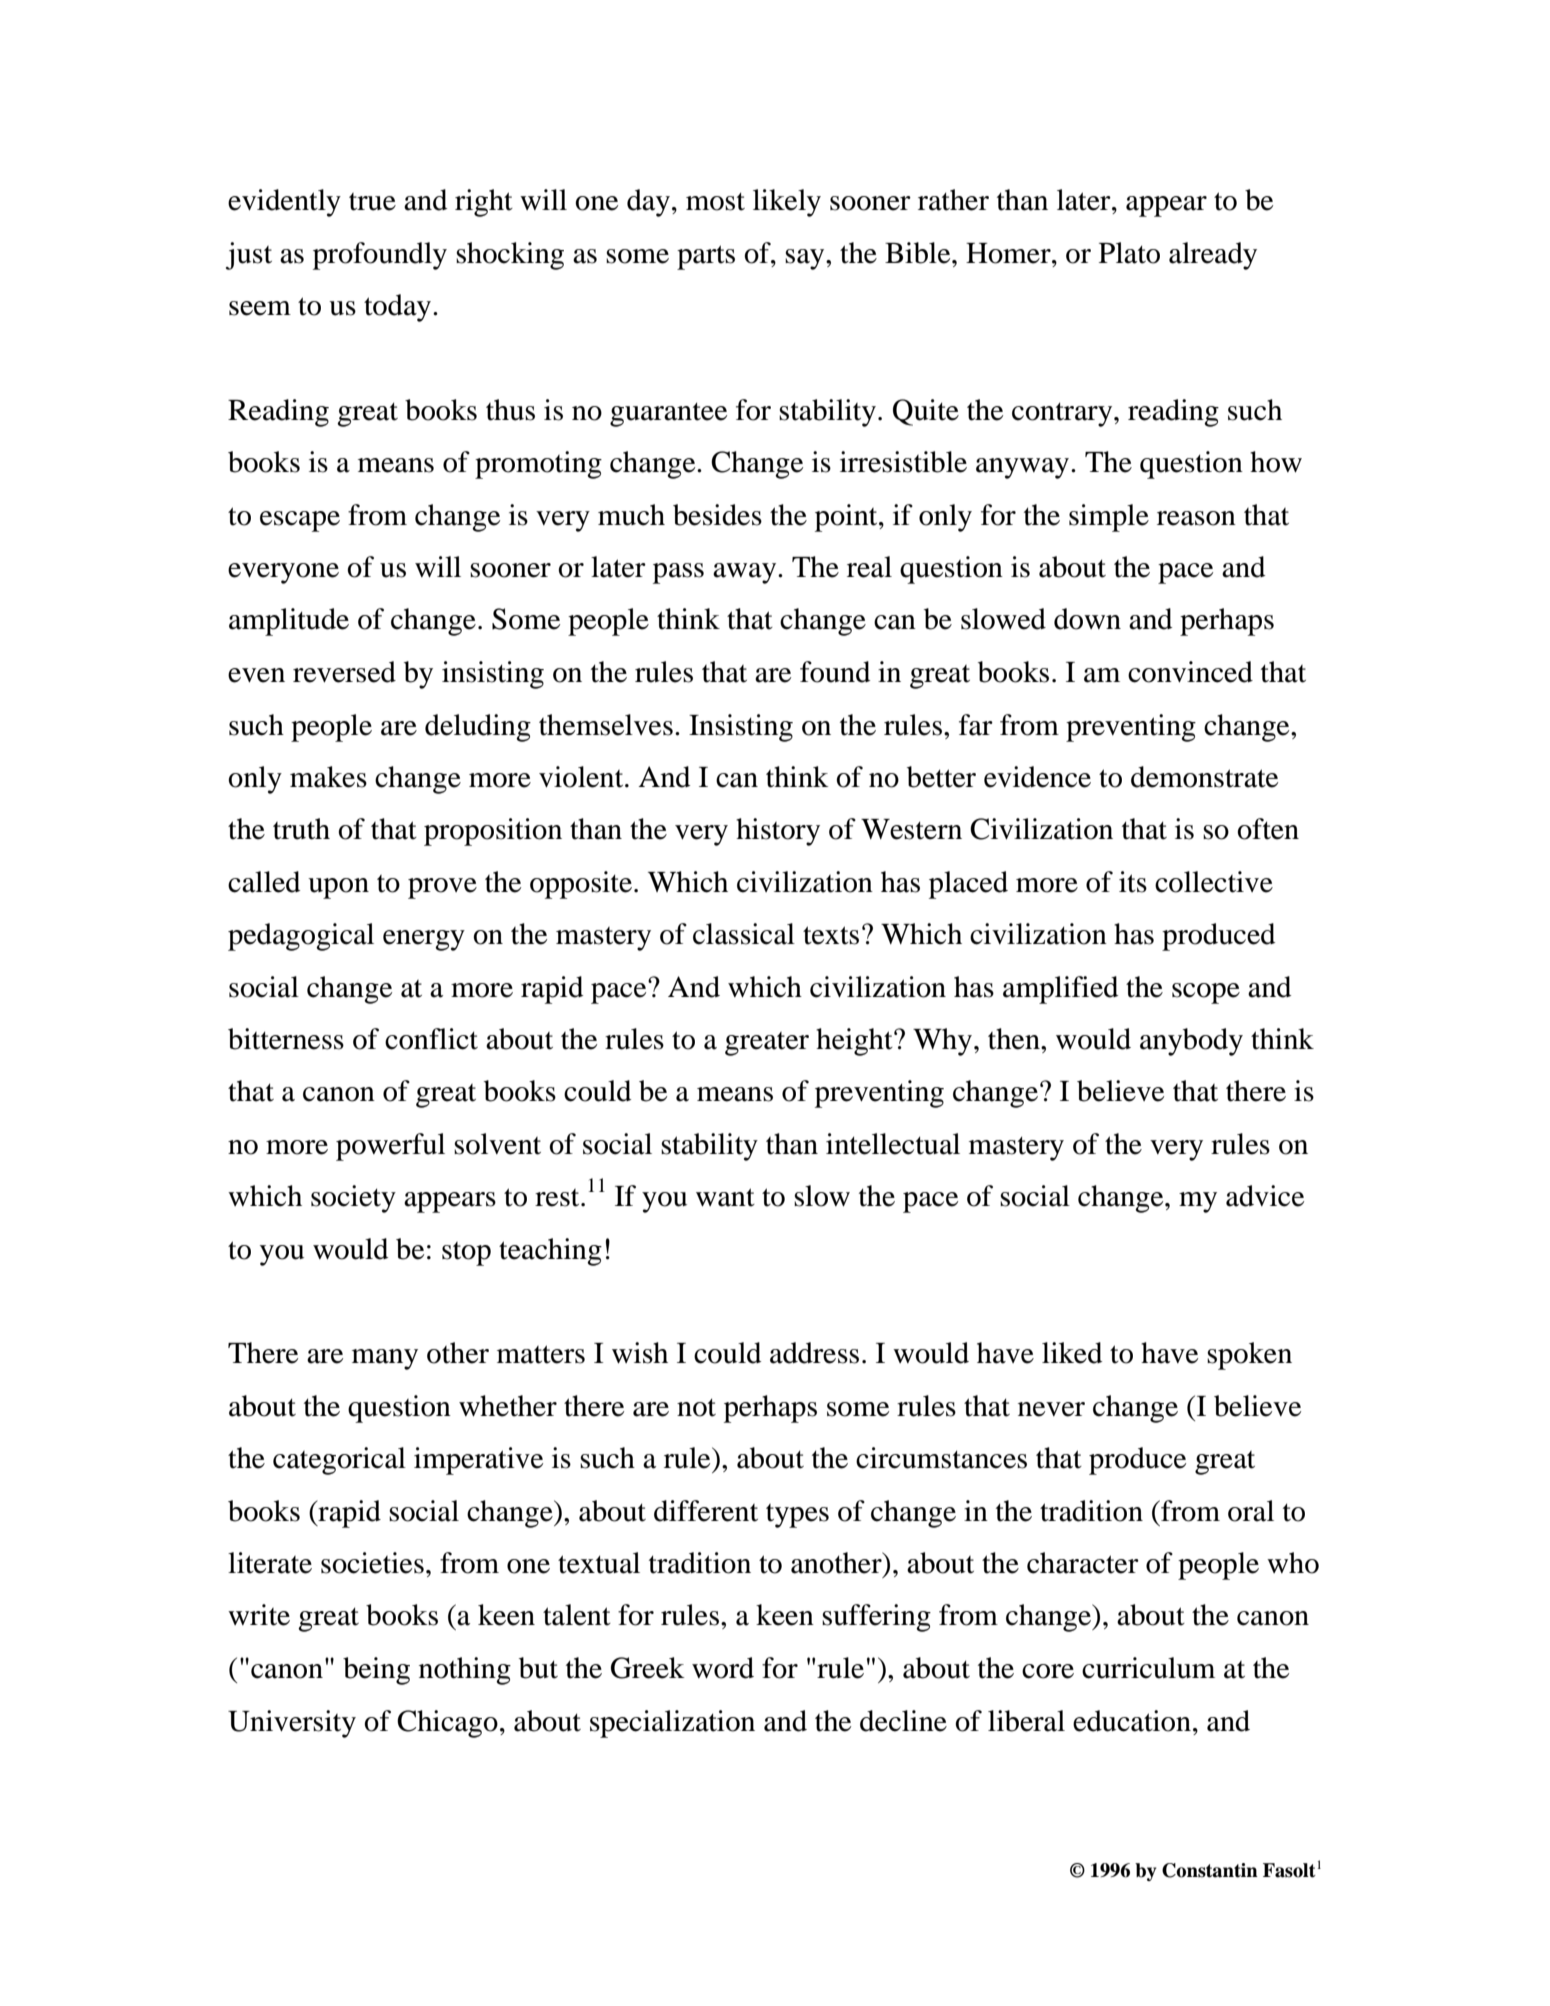  What do you see at coordinates (746, 573) in the page?
I see `away` at bounding box center [746, 573].
